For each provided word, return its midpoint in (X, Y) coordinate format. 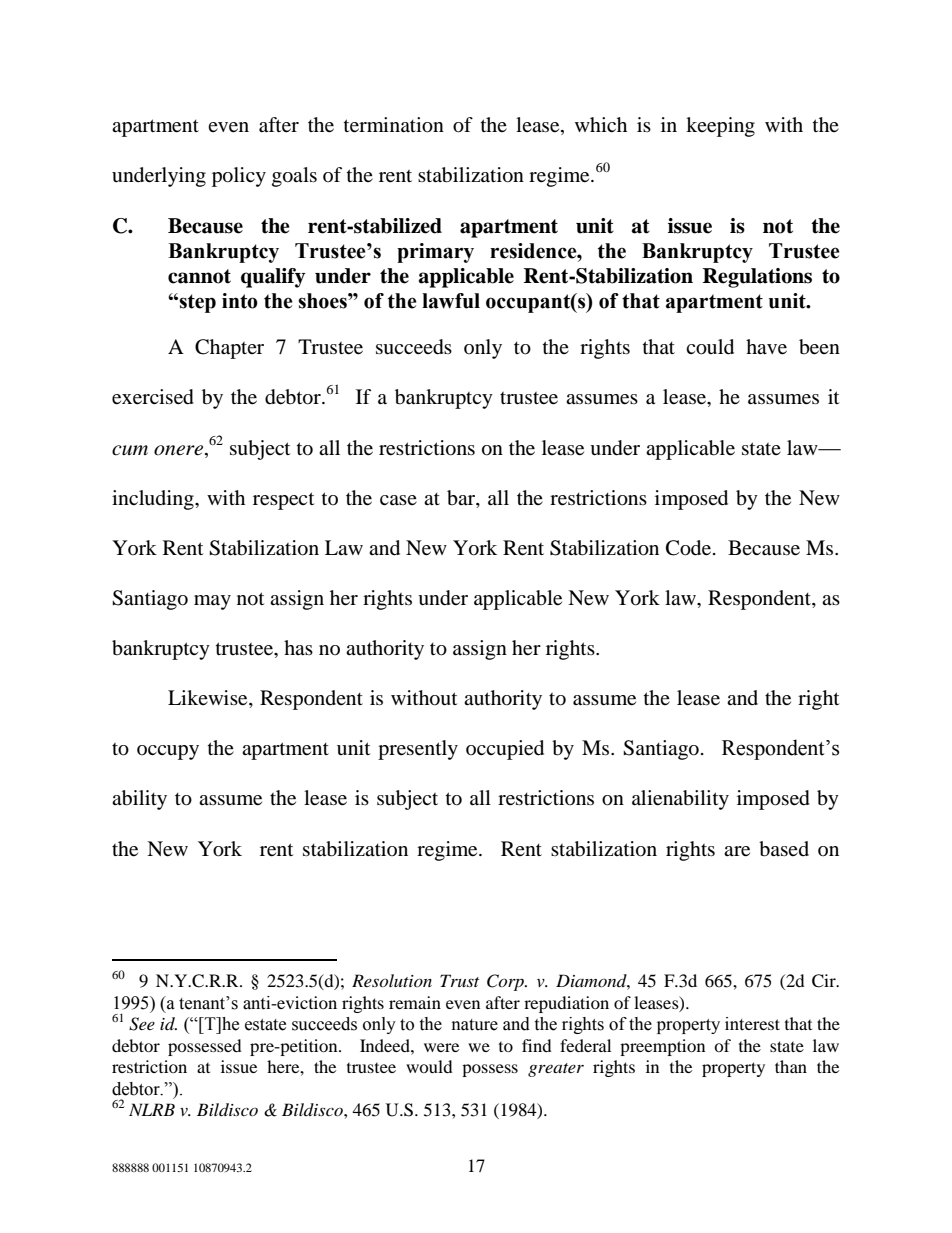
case (398, 500)
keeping (720, 127)
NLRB (152, 1109)
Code (688, 548)
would (429, 1066)
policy (239, 177)
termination (394, 125)
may (212, 602)
